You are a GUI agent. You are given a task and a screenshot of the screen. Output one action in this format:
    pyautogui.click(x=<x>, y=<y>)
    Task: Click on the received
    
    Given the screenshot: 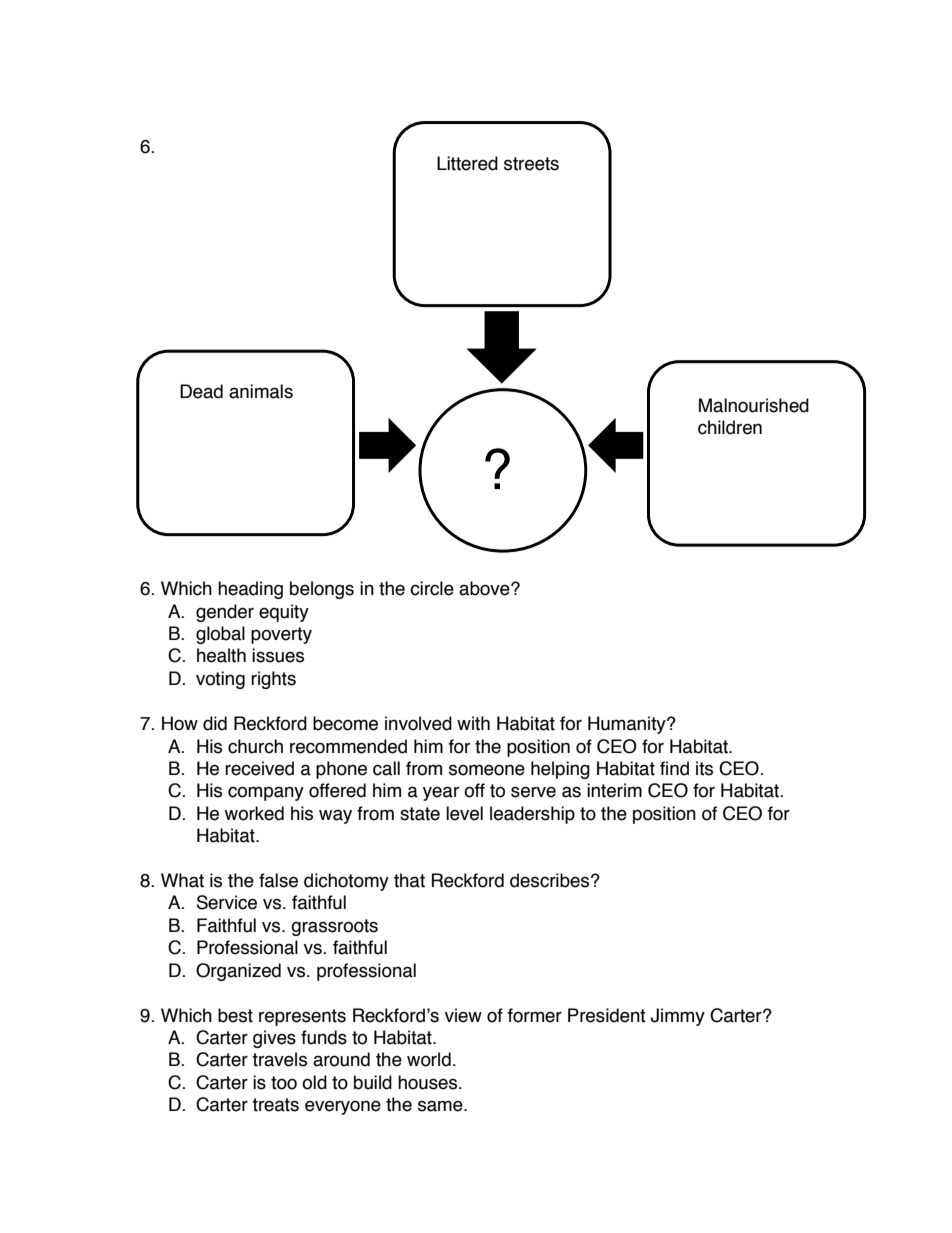 What is the action you would take?
    pyautogui.click(x=259, y=768)
